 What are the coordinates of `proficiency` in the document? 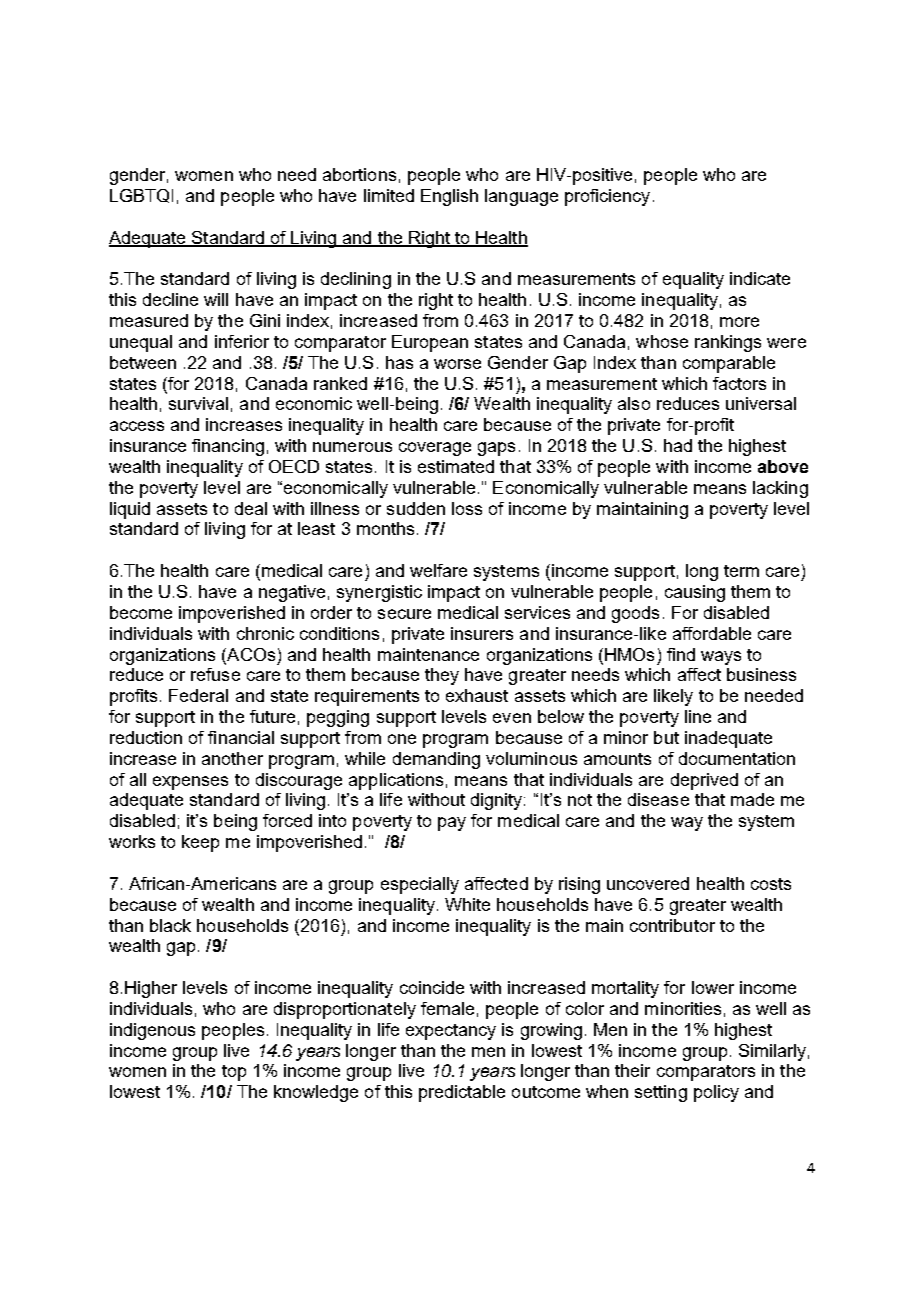 It's located at (607, 197).
